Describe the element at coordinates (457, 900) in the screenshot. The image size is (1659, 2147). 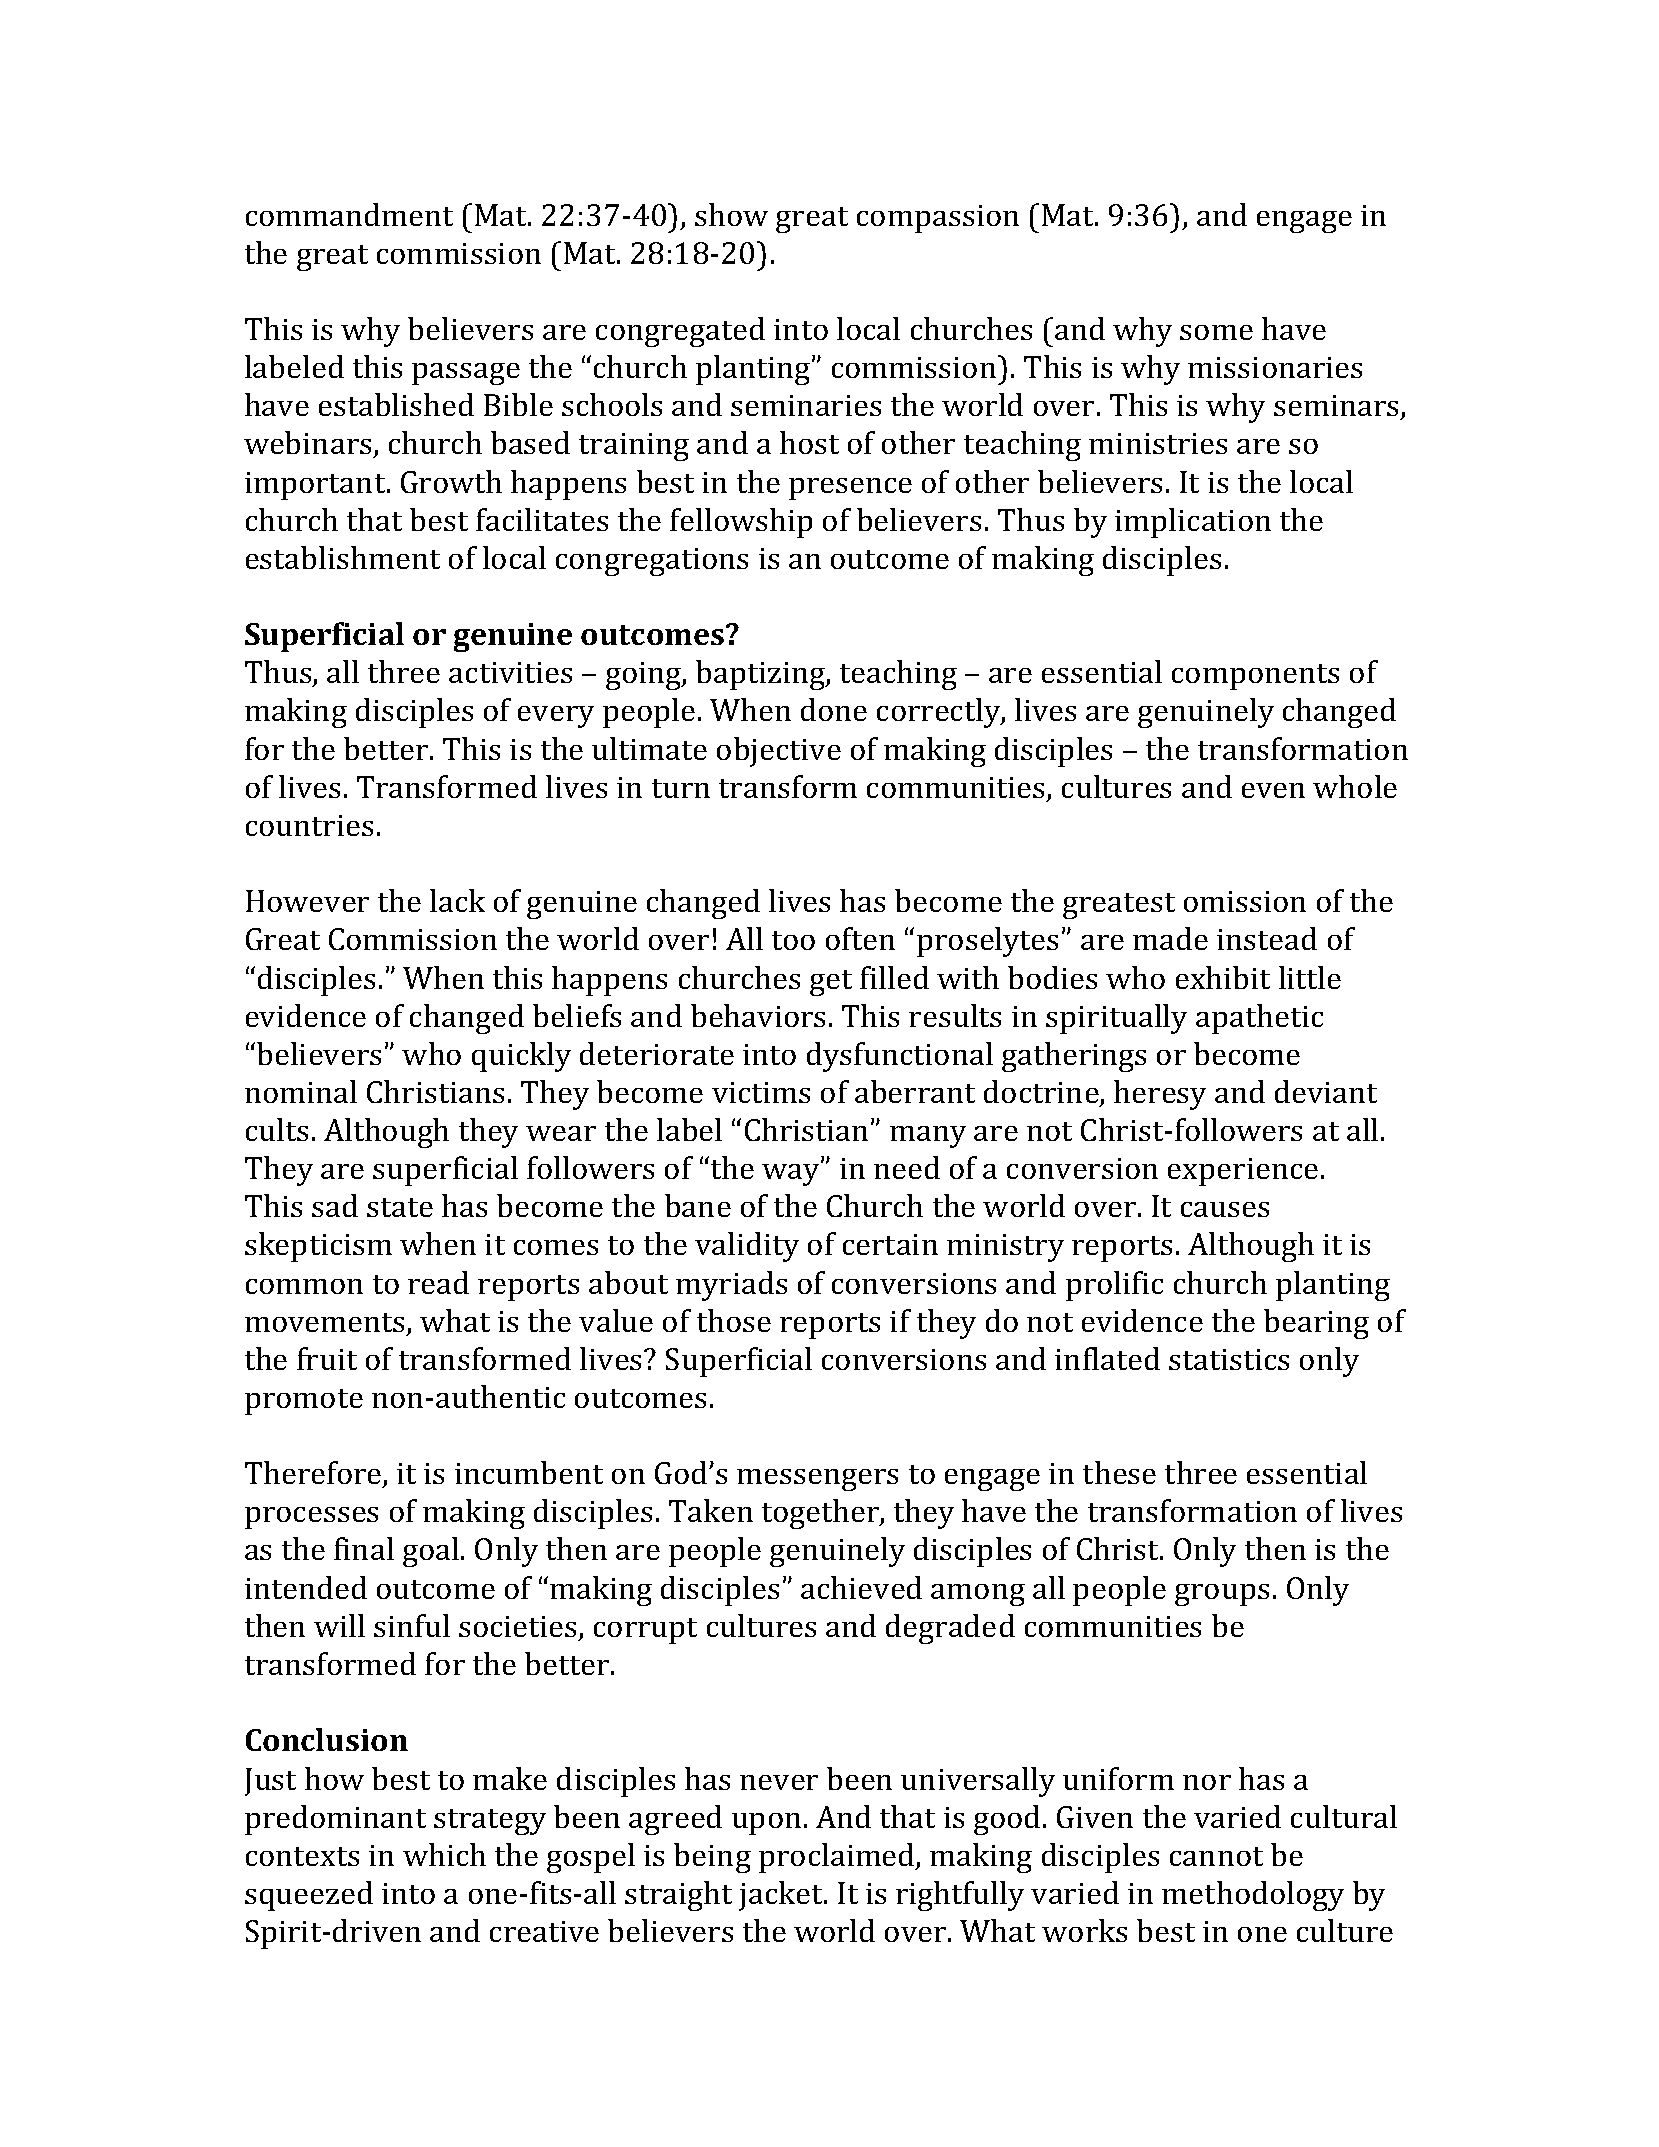
I see `lack` at that location.
